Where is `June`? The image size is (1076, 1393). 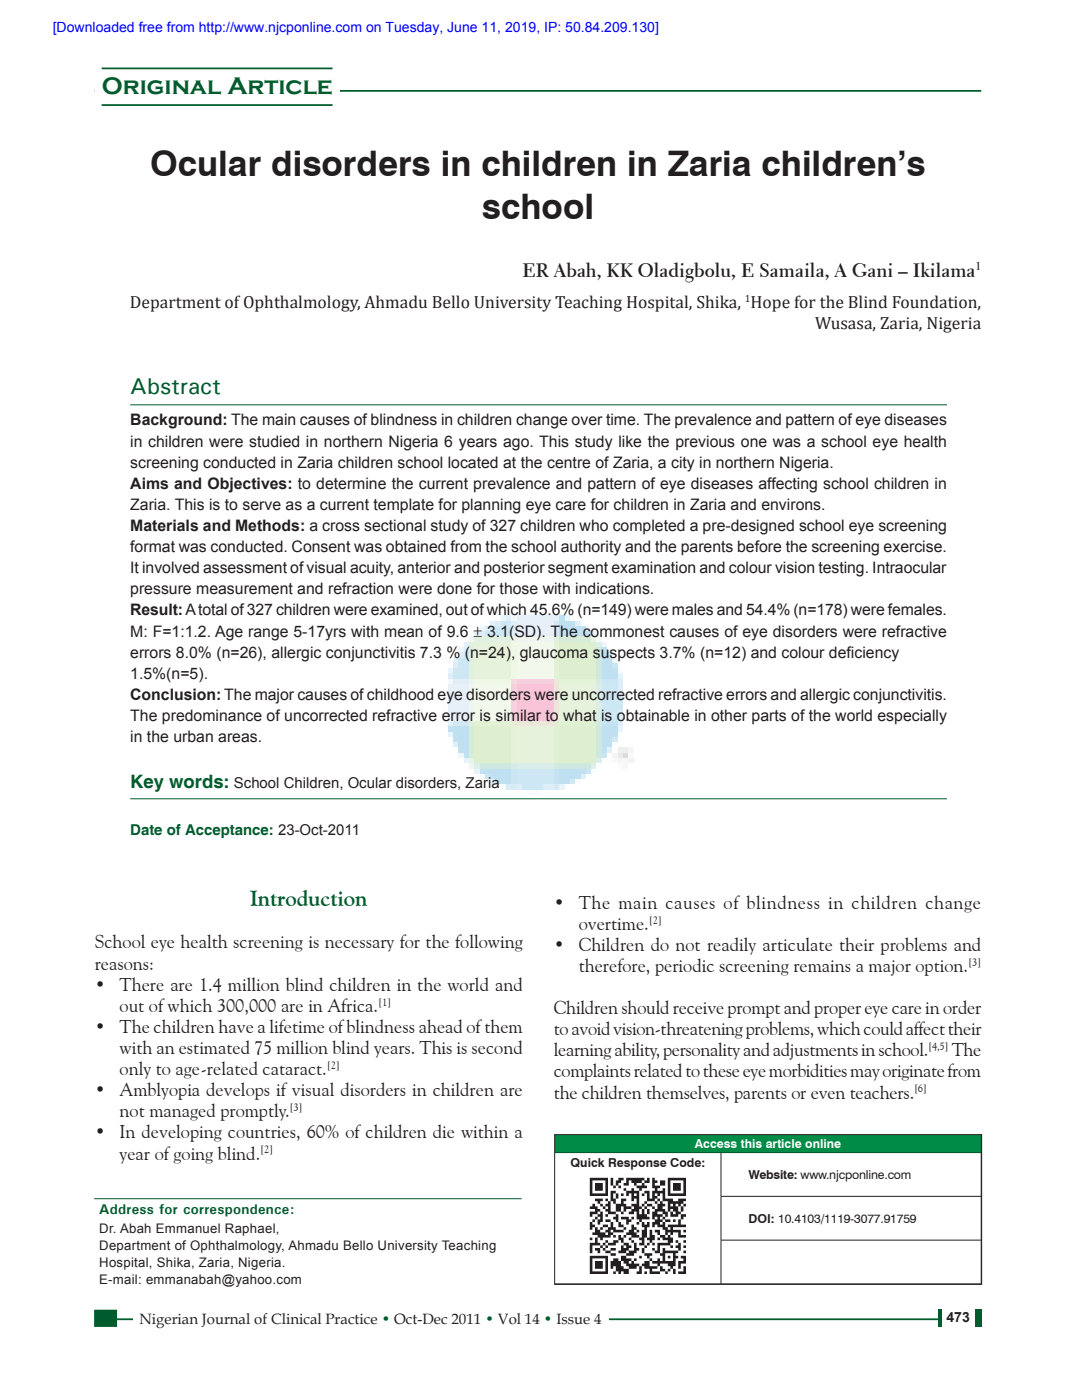
June is located at coordinates (462, 27).
